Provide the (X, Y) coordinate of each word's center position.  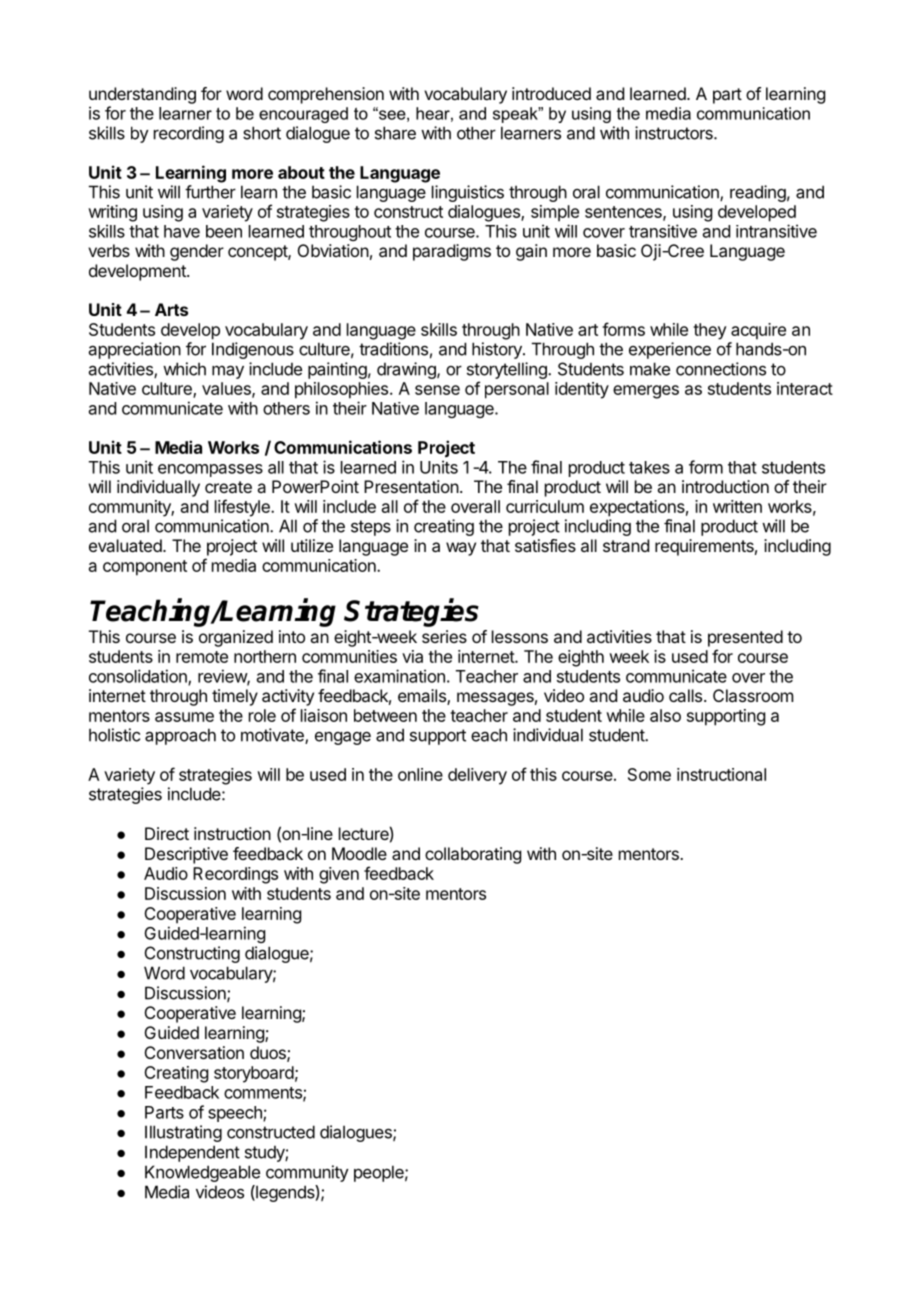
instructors (675, 133)
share (395, 133)
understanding (142, 95)
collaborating (473, 855)
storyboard (254, 1074)
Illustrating (183, 1133)
